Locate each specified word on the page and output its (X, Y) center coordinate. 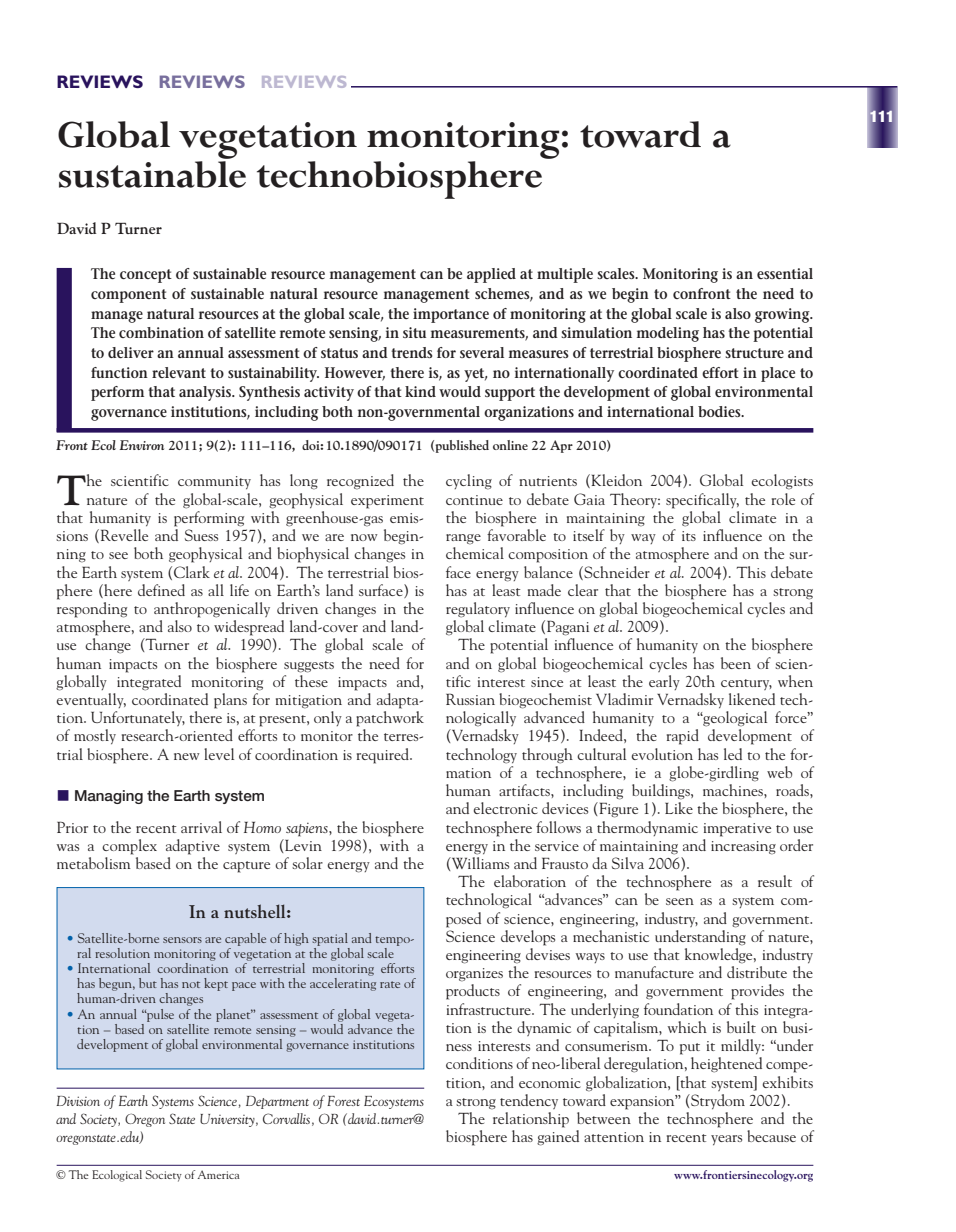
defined (161, 590)
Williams (479, 863)
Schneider (616, 573)
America (218, 1174)
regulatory (478, 610)
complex (129, 847)
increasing (743, 848)
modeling (668, 334)
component (129, 296)
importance (451, 315)
